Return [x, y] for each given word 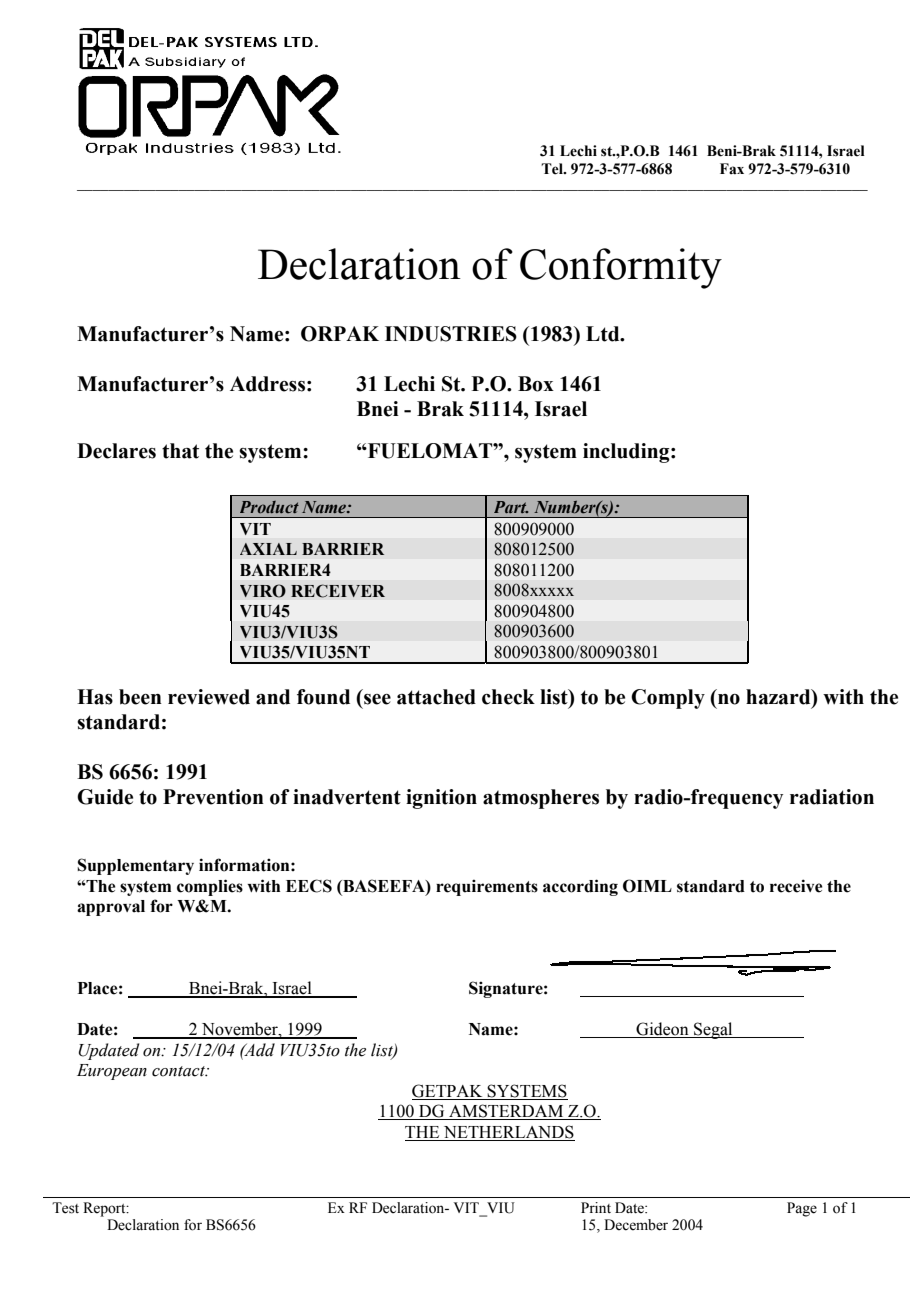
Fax [732, 169]
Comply [668, 699]
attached [436, 697]
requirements [487, 887]
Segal [713, 1030]
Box [536, 384]
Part [511, 507]
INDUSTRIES [451, 334]
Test [65, 1208]
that [180, 451]
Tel [553, 169]
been [140, 697]
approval [111, 908]
